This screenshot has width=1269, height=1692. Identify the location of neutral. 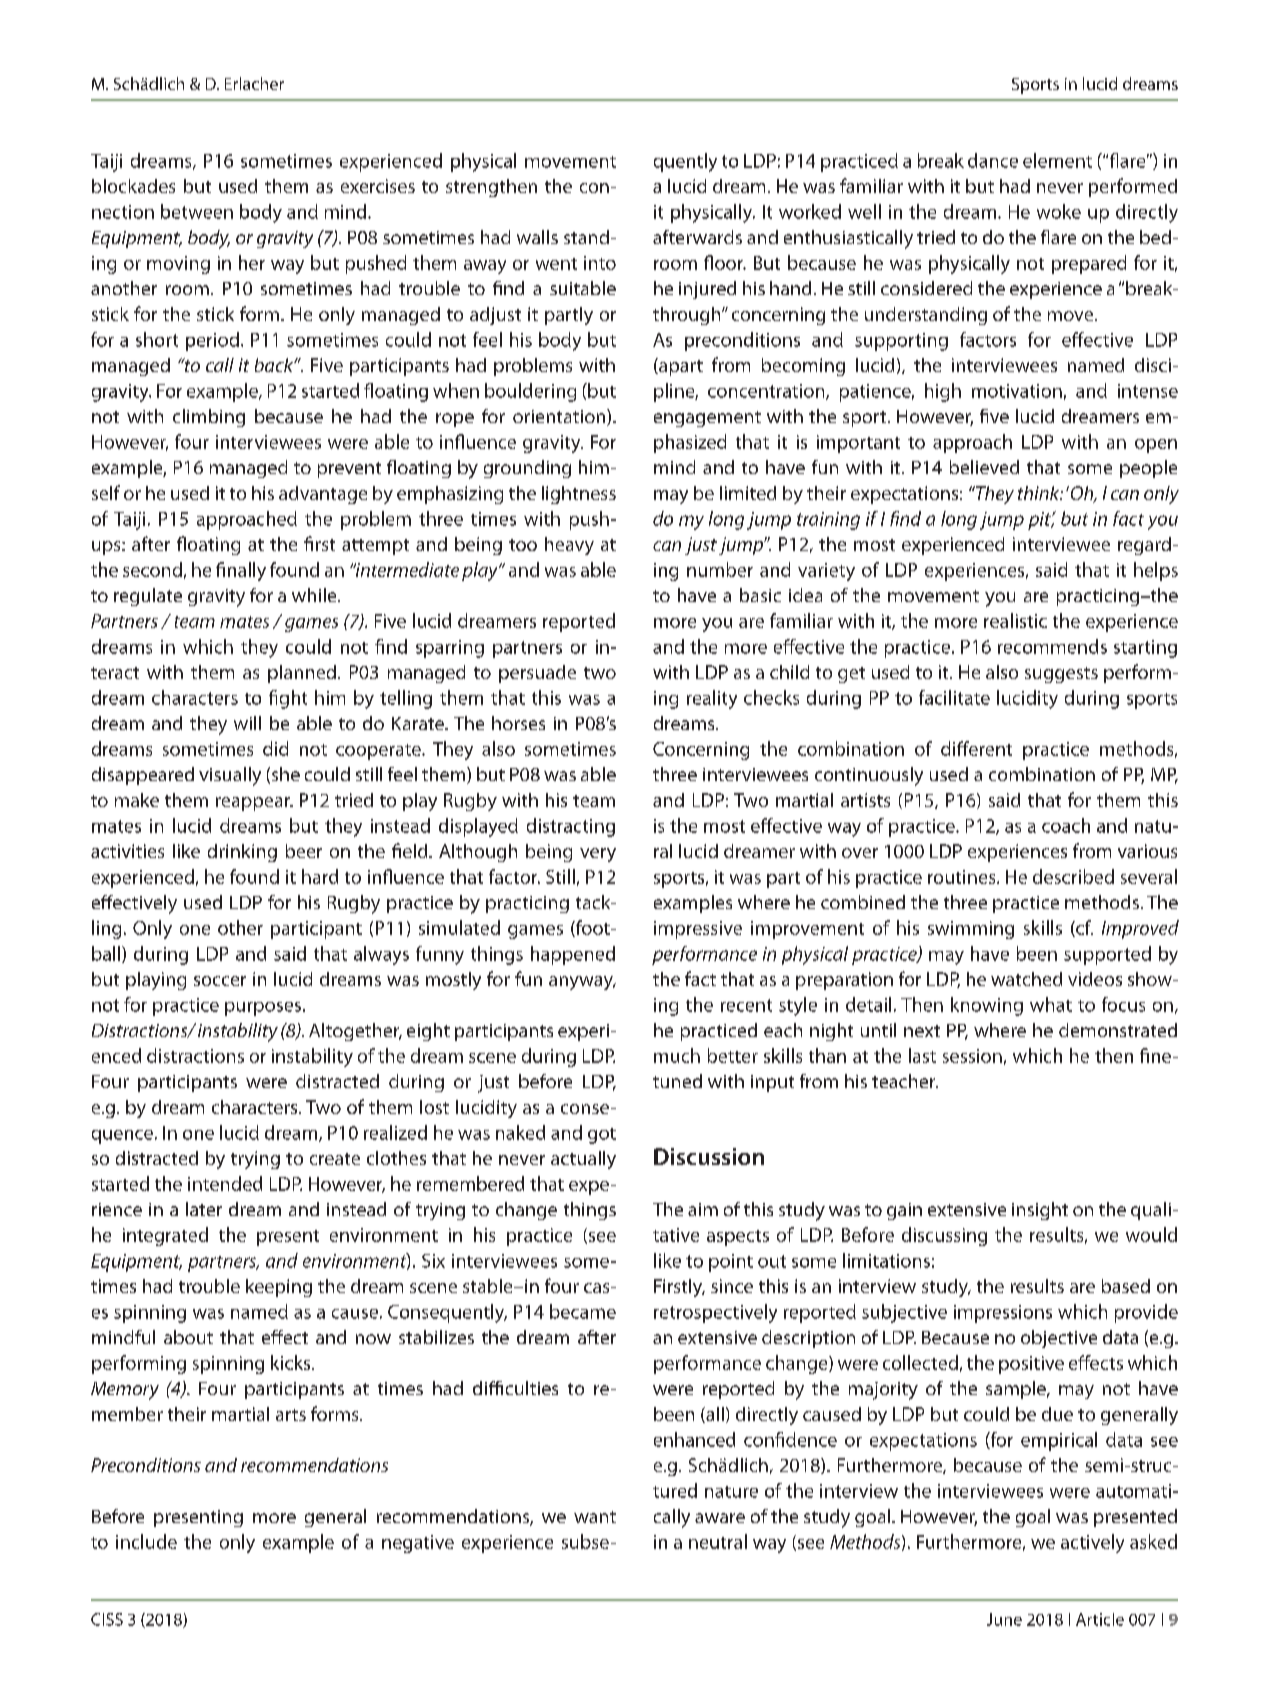
(718, 1541).
